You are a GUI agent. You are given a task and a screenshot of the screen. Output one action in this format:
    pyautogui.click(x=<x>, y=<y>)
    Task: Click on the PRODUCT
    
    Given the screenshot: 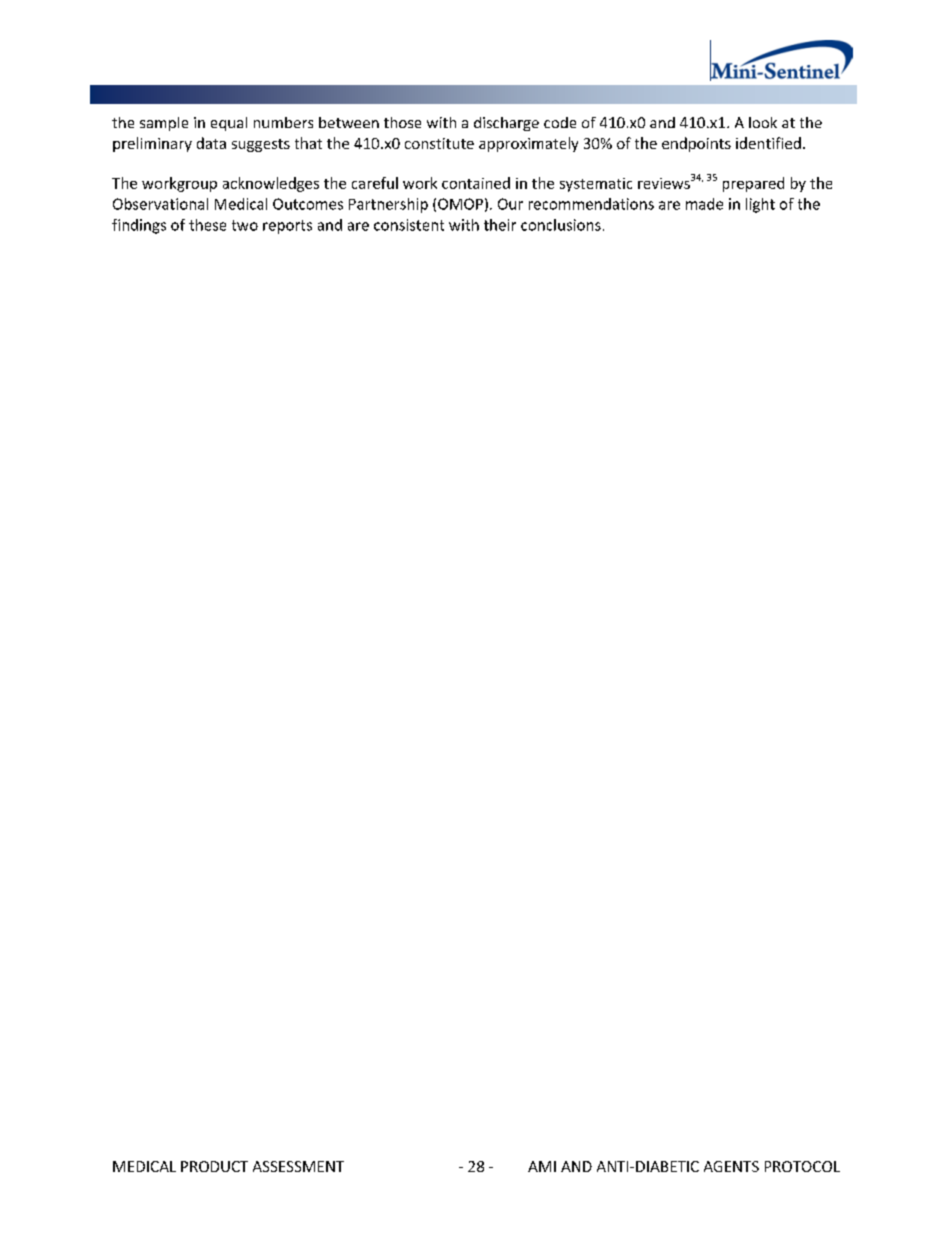 What is the action you would take?
    pyautogui.click(x=214, y=1166)
